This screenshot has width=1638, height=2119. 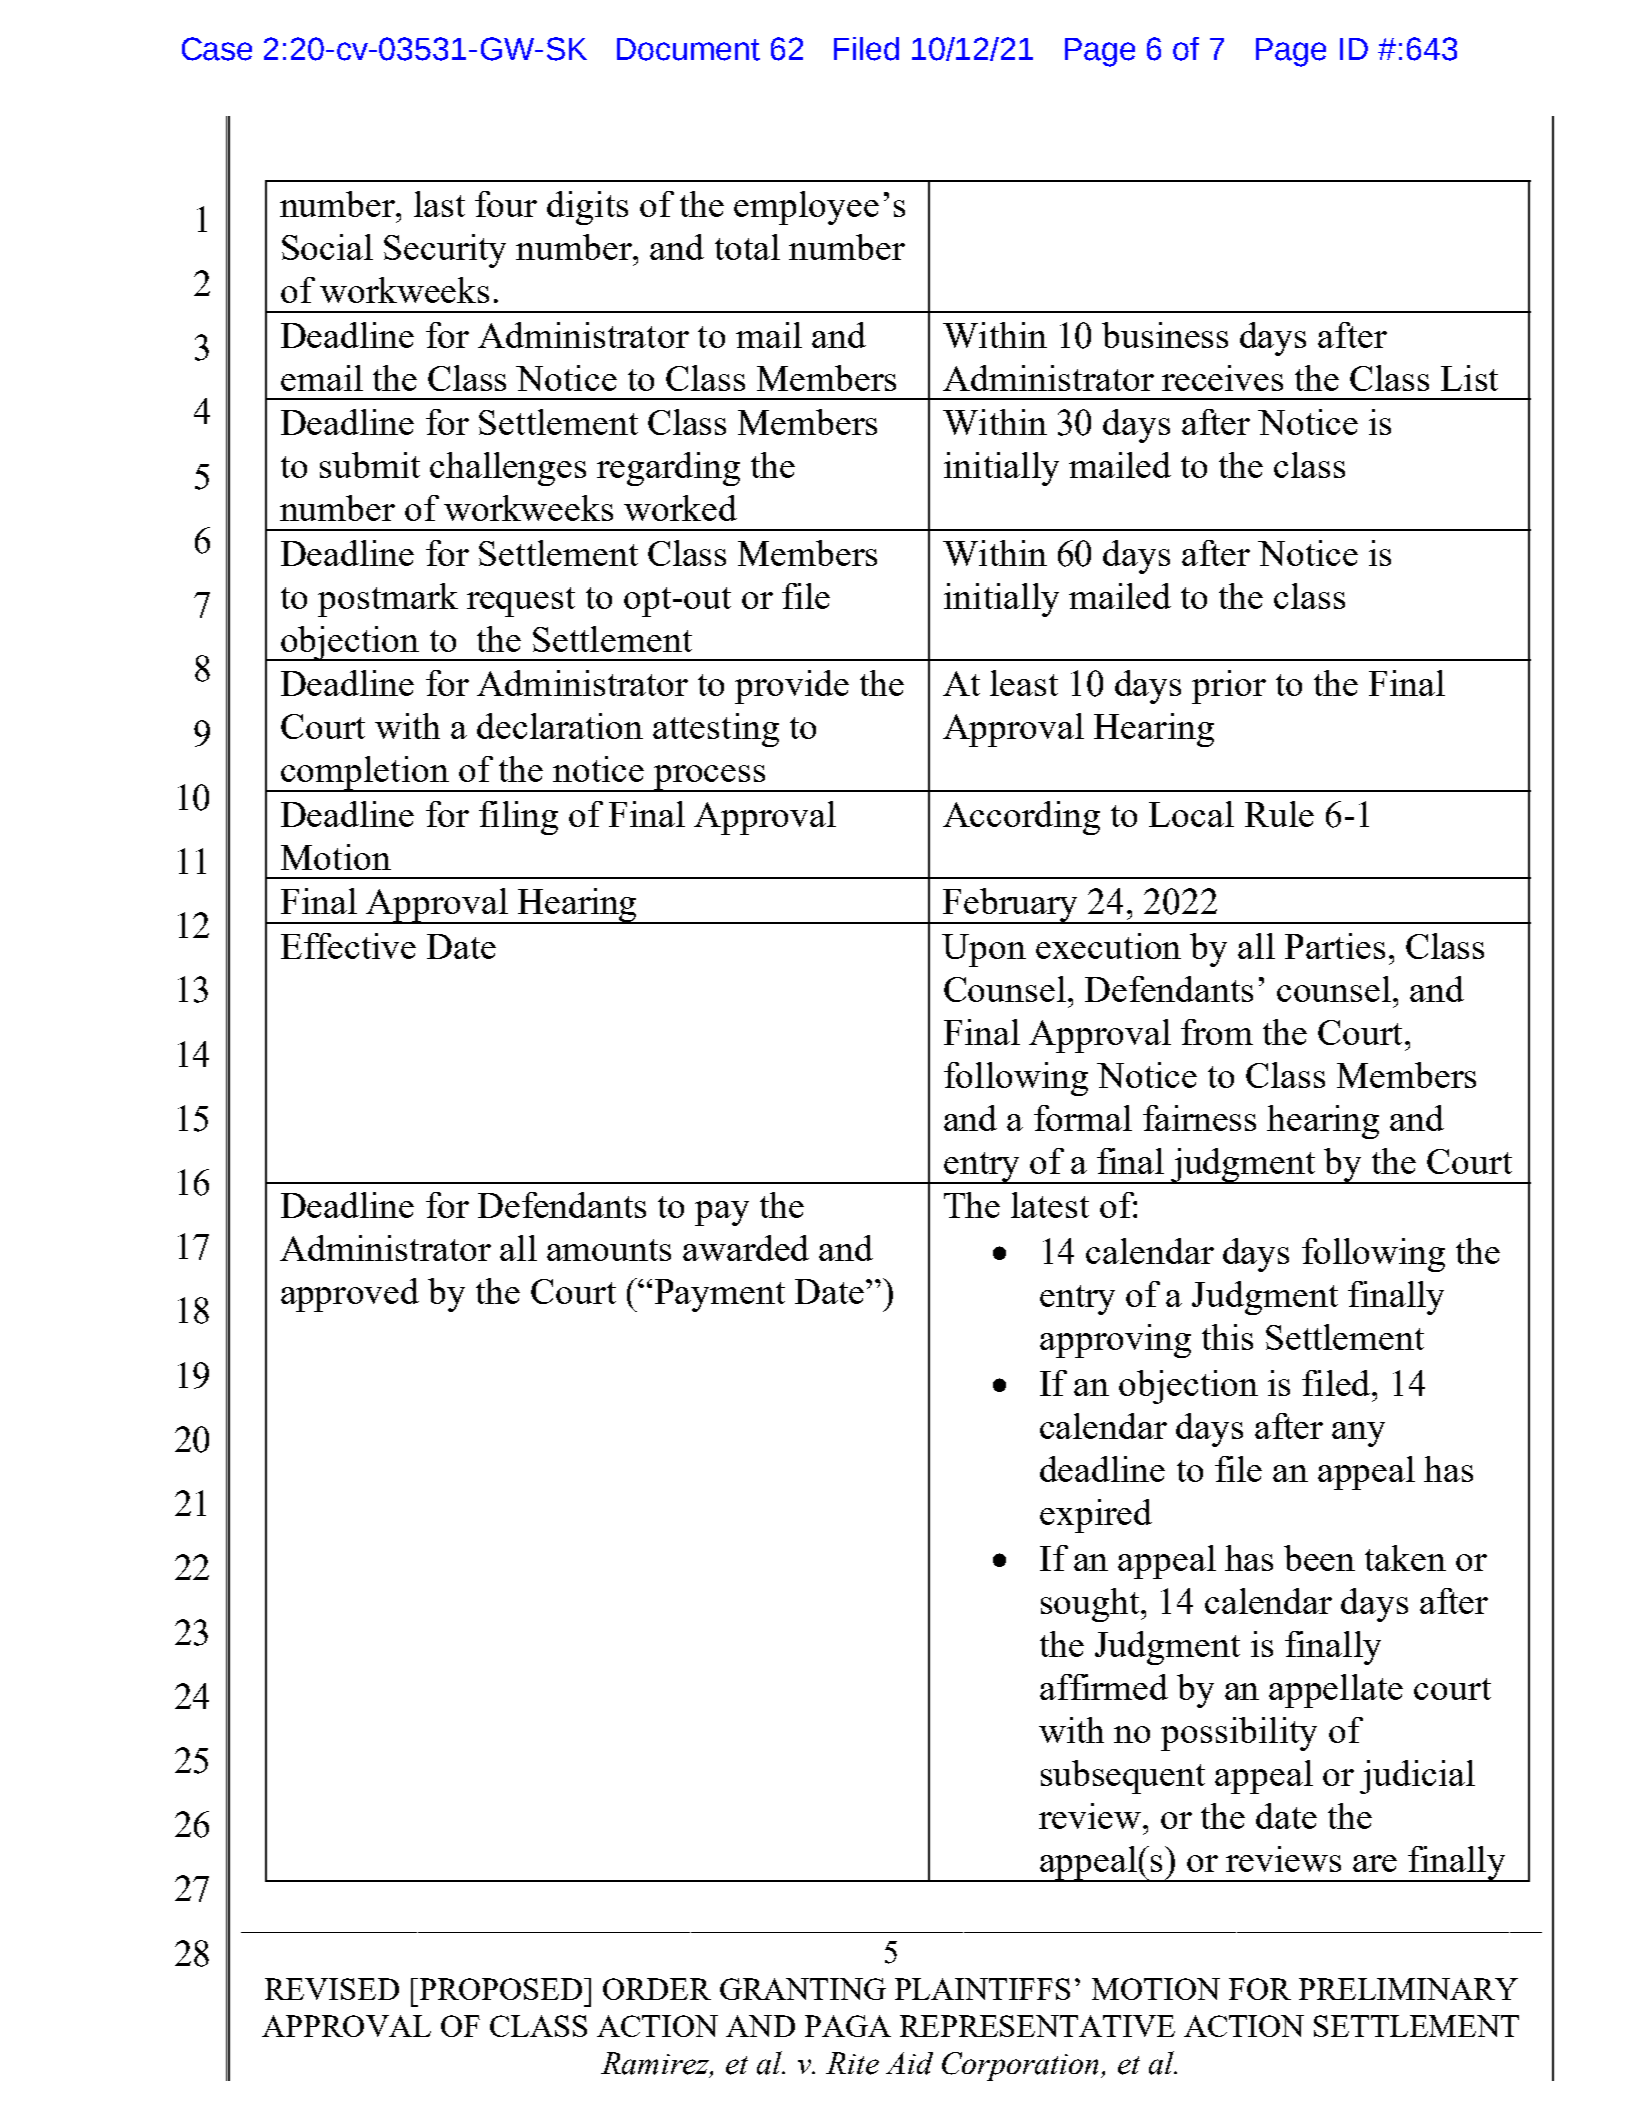 What do you see at coordinates (365, 774) in the screenshot?
I see `completion` at bounding box center [365, 774].
